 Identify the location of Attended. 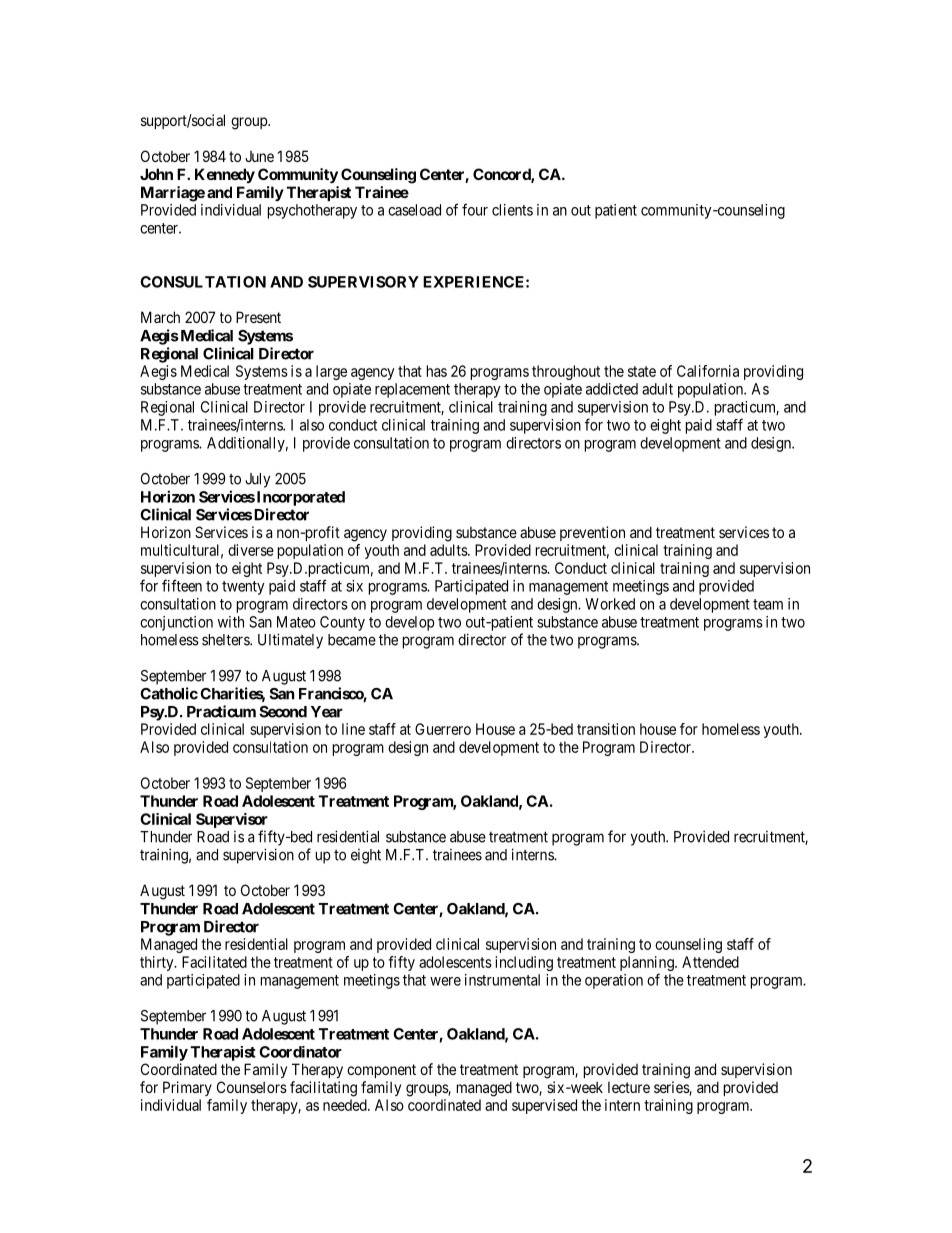
(710, 962).
